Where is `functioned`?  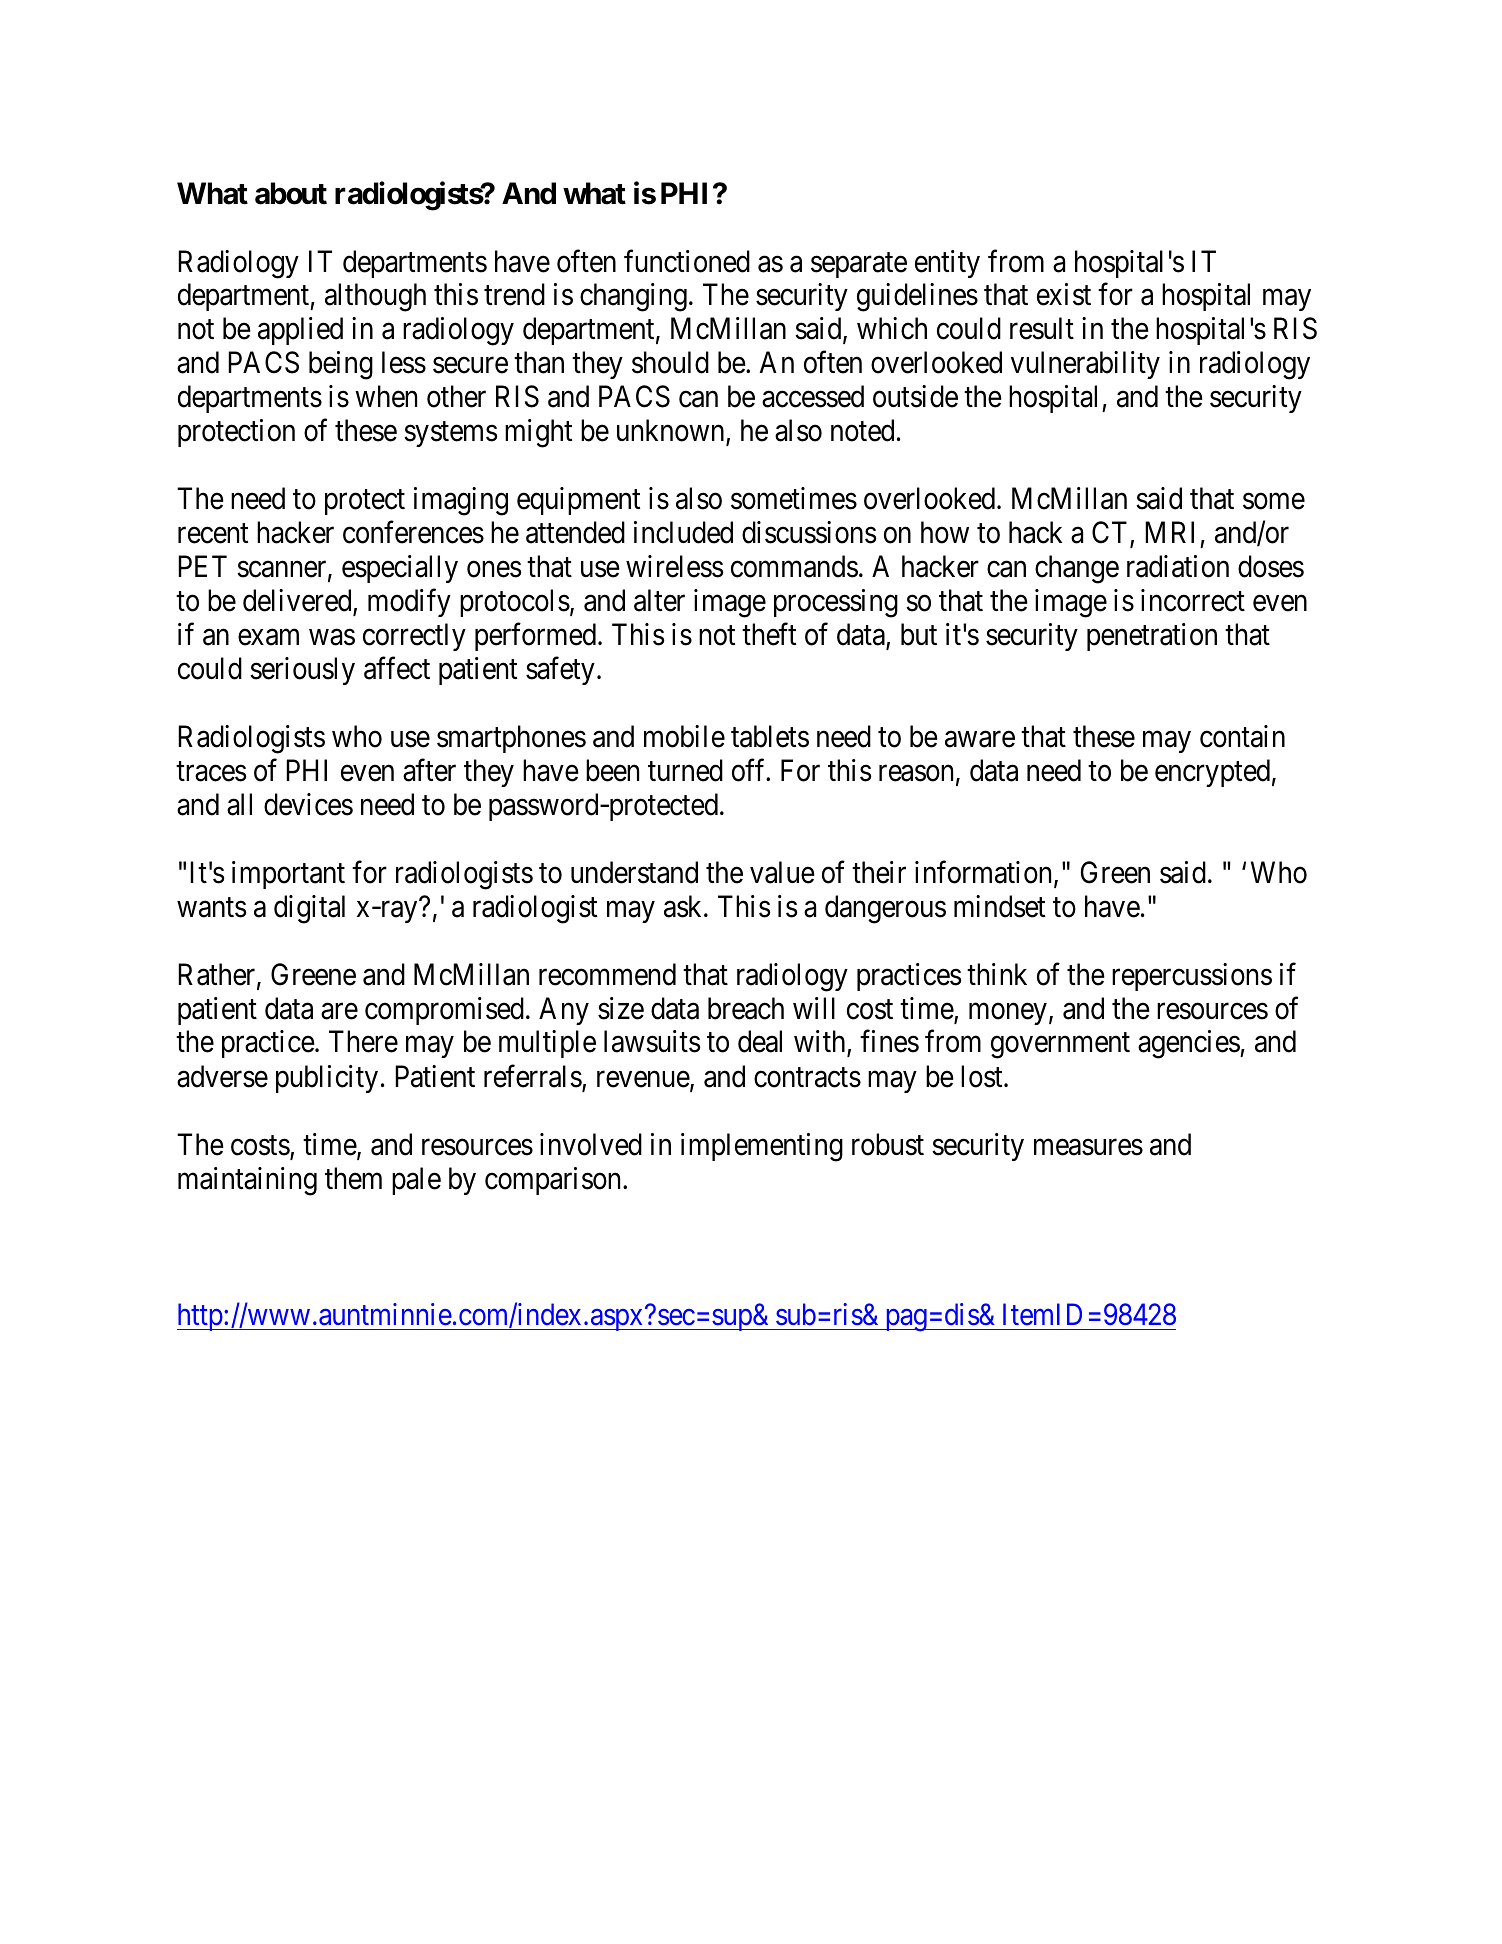 functioned is located at coordinates (687, 261).
